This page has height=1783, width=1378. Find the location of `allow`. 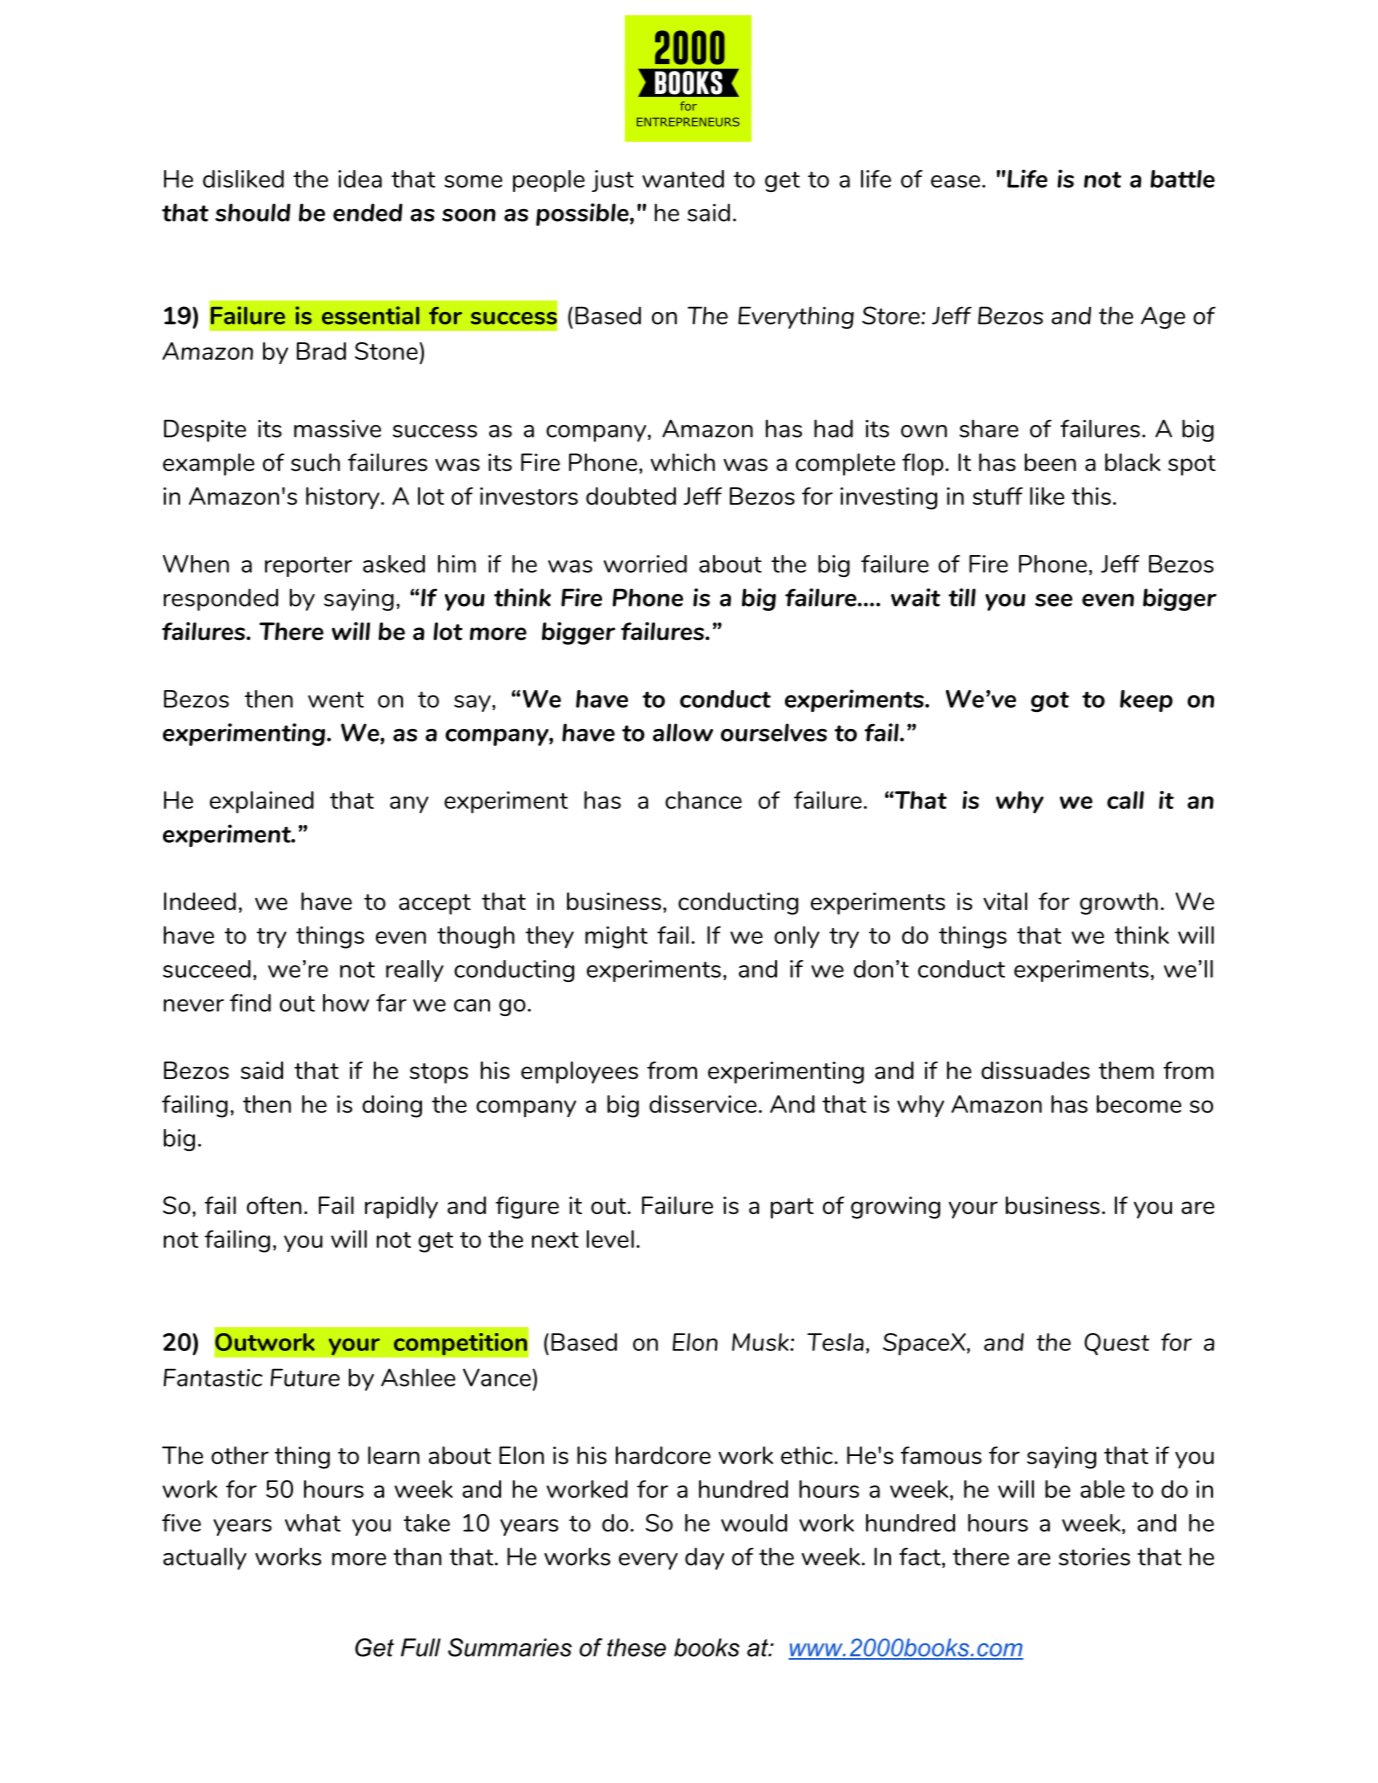

allow is located at coordinates (683, 732).
